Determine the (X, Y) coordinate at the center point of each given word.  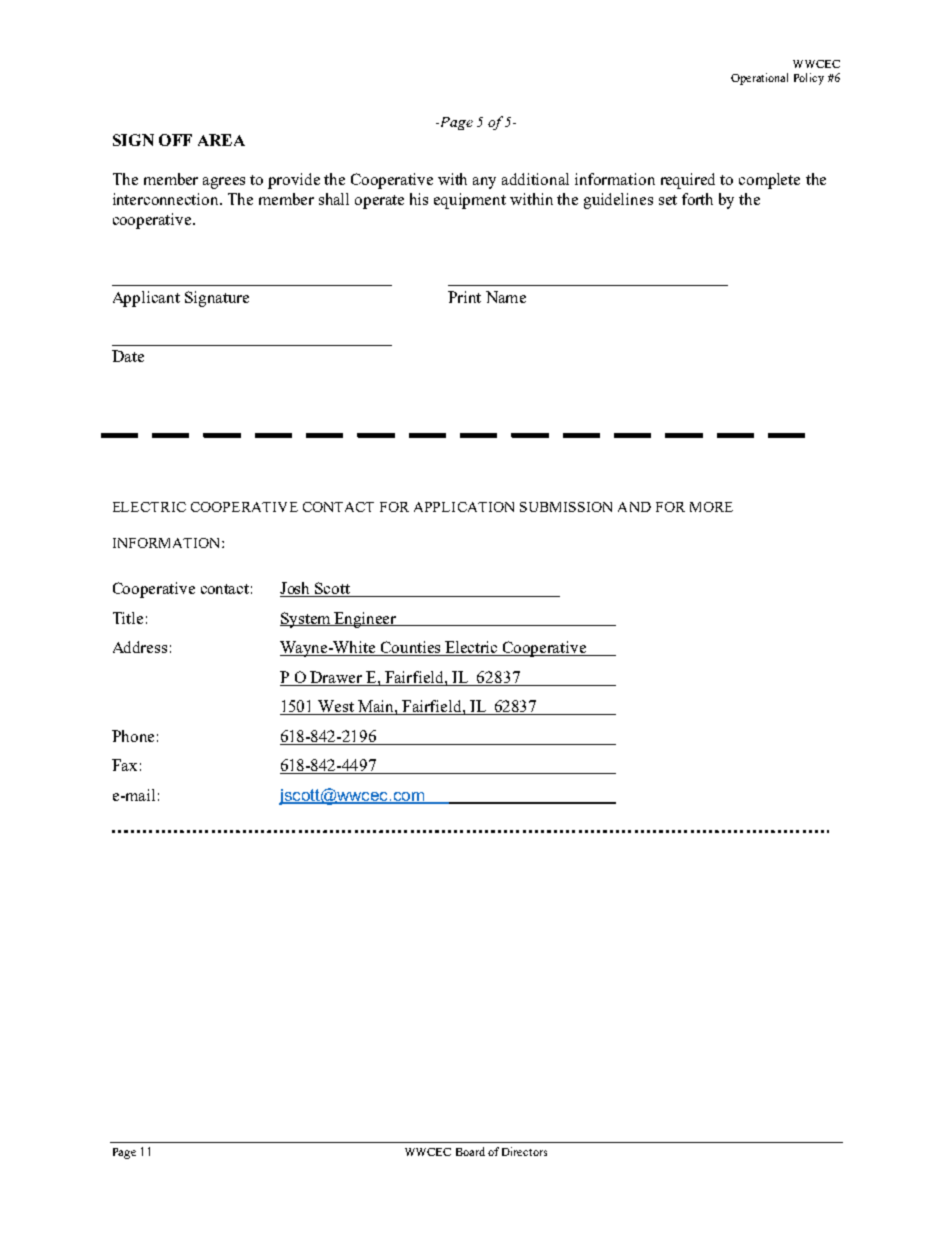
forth (697, 199)
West (336, 707)
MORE (711, 507)
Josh (296, 589)
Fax (124, 765)
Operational (759, 79)
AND (634, 507)
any (484, 183)
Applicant (146, 299)
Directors (524, 1151)
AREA (221, 140)
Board (470, 1151)
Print (464, 297)
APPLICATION (464, 507)
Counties (411, 648)
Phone (133, 736)
